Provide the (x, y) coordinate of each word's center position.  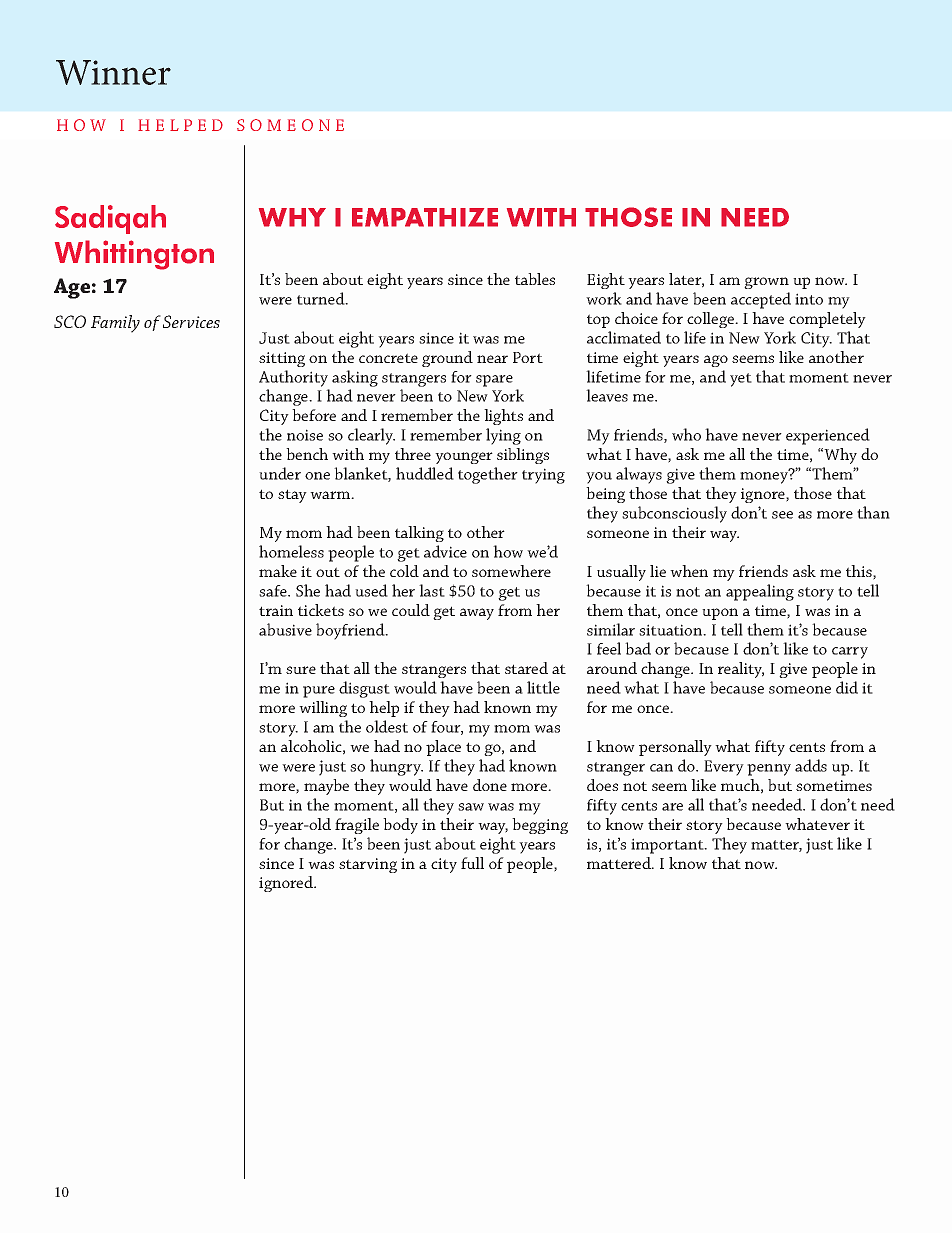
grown (766, 283)
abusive (285, 629)
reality (741, 670)
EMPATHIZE (425, 217)
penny (769, 770)
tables (535, 279)
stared (526, 668)
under (280, 473)
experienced (828, 436)
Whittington (134, 255)
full (472, 863)
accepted (761, 300)
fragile (357, 826)
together (488, 475)
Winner (113, 72)
